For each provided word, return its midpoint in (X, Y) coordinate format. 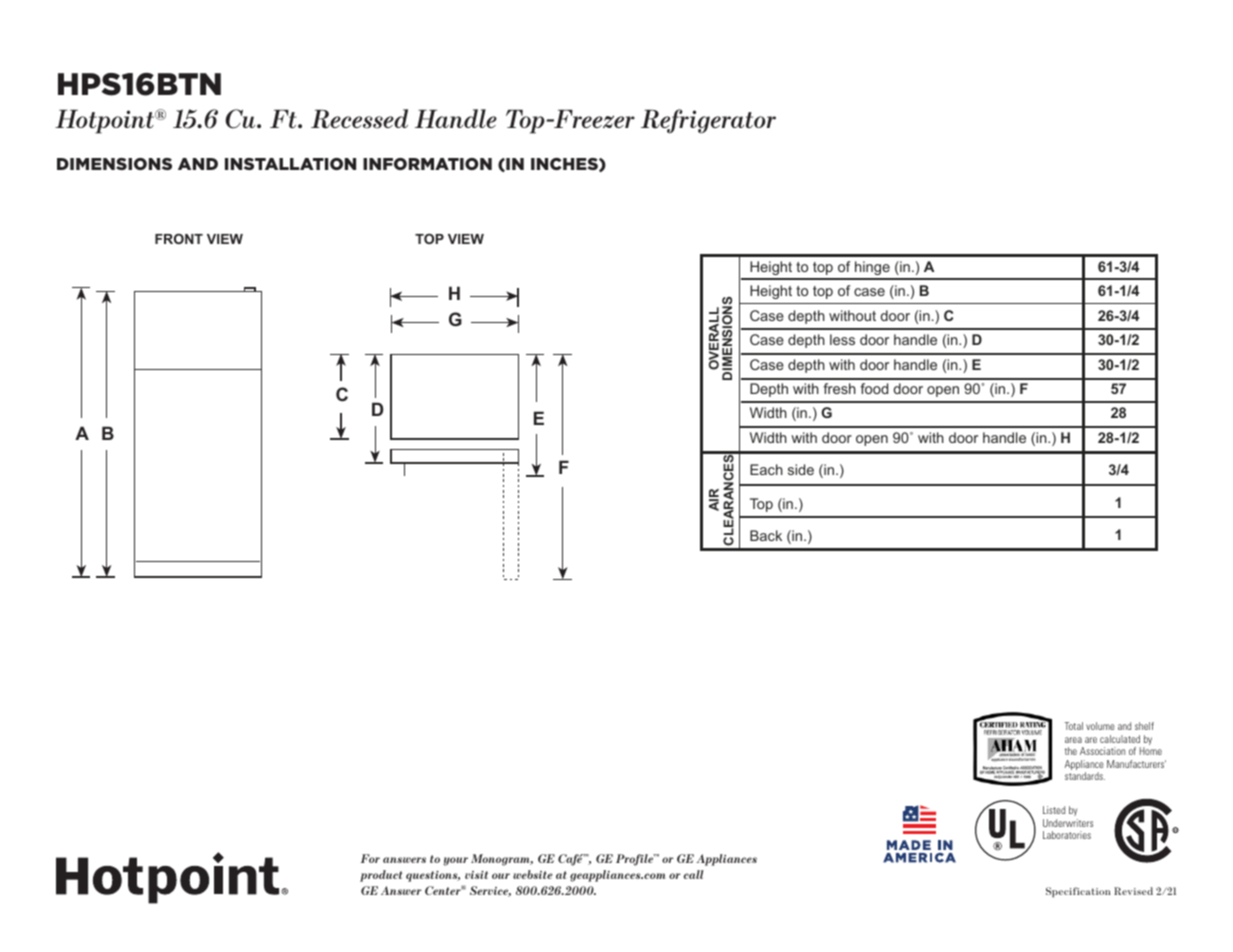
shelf (1144, 726)
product (381, 876)
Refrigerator (708, 121)
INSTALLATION (290, 164)
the (1071, 751)
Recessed (359, 119)
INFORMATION (427, 164)
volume (1100, 726)
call (694, 874)
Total (1074, 726)
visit (476, 875)
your (455, 861)
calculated (1120, 739)
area (1073, 740)
